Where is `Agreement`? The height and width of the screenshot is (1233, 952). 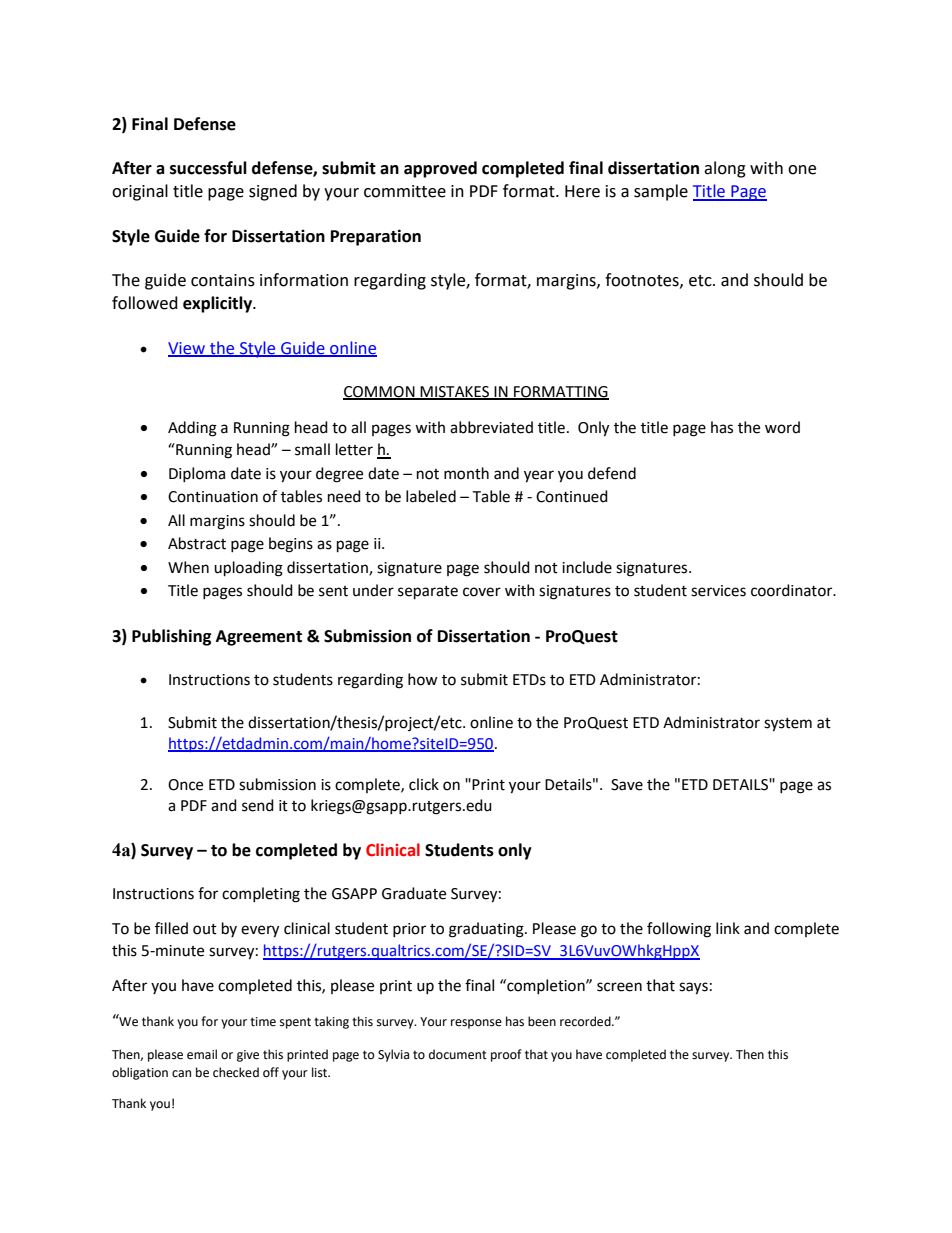
Agreement is located at coordinates (259, 638).
